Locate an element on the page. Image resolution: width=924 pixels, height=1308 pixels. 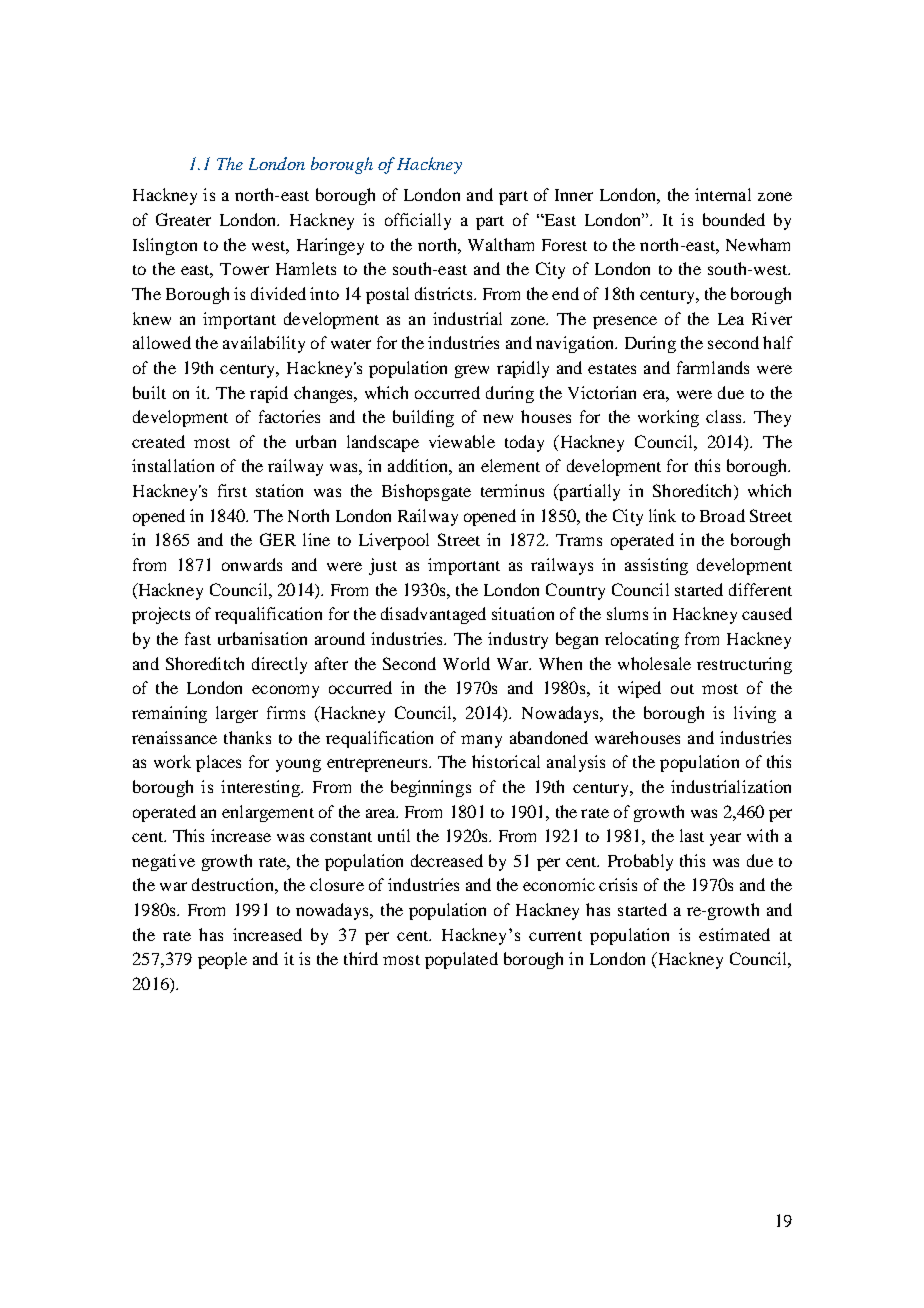
class is located at coordinates (725, 416).
